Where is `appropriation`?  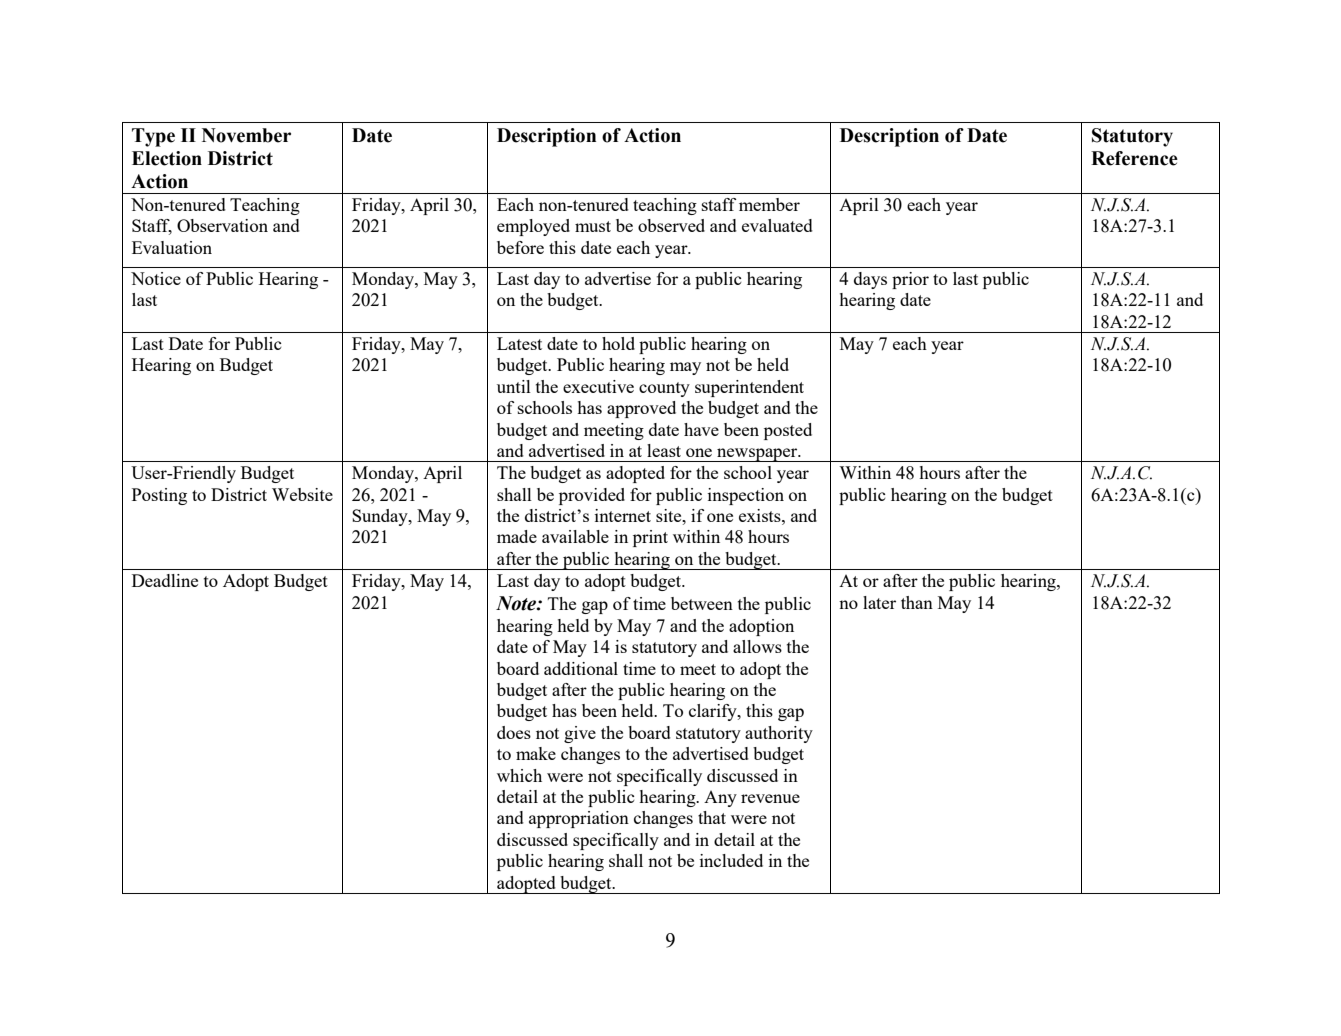 appropriation is located at coordinates (579, 819).
